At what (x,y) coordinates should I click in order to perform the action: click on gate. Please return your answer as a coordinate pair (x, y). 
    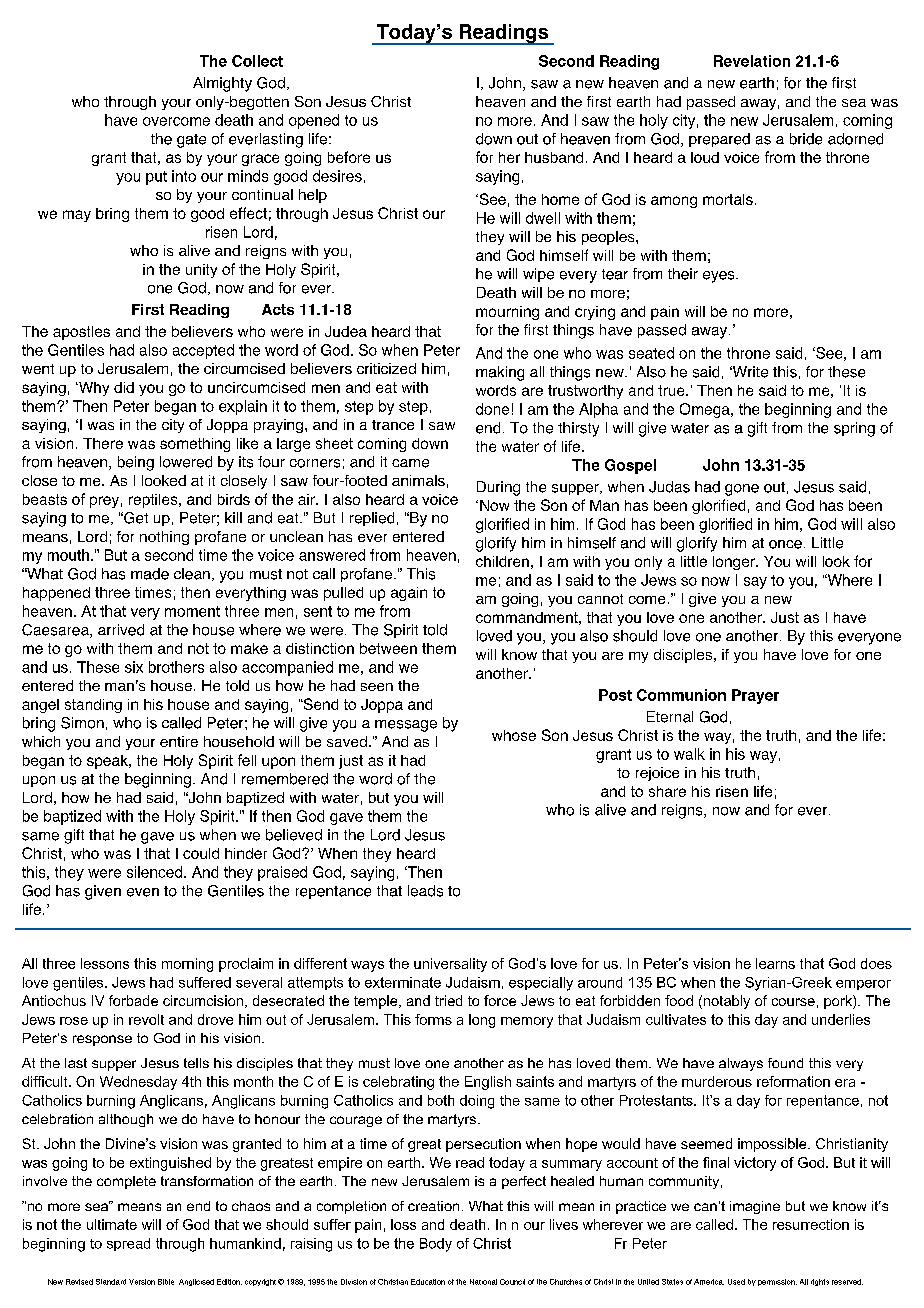
    Looking at the image, I should click on (191, 141).
